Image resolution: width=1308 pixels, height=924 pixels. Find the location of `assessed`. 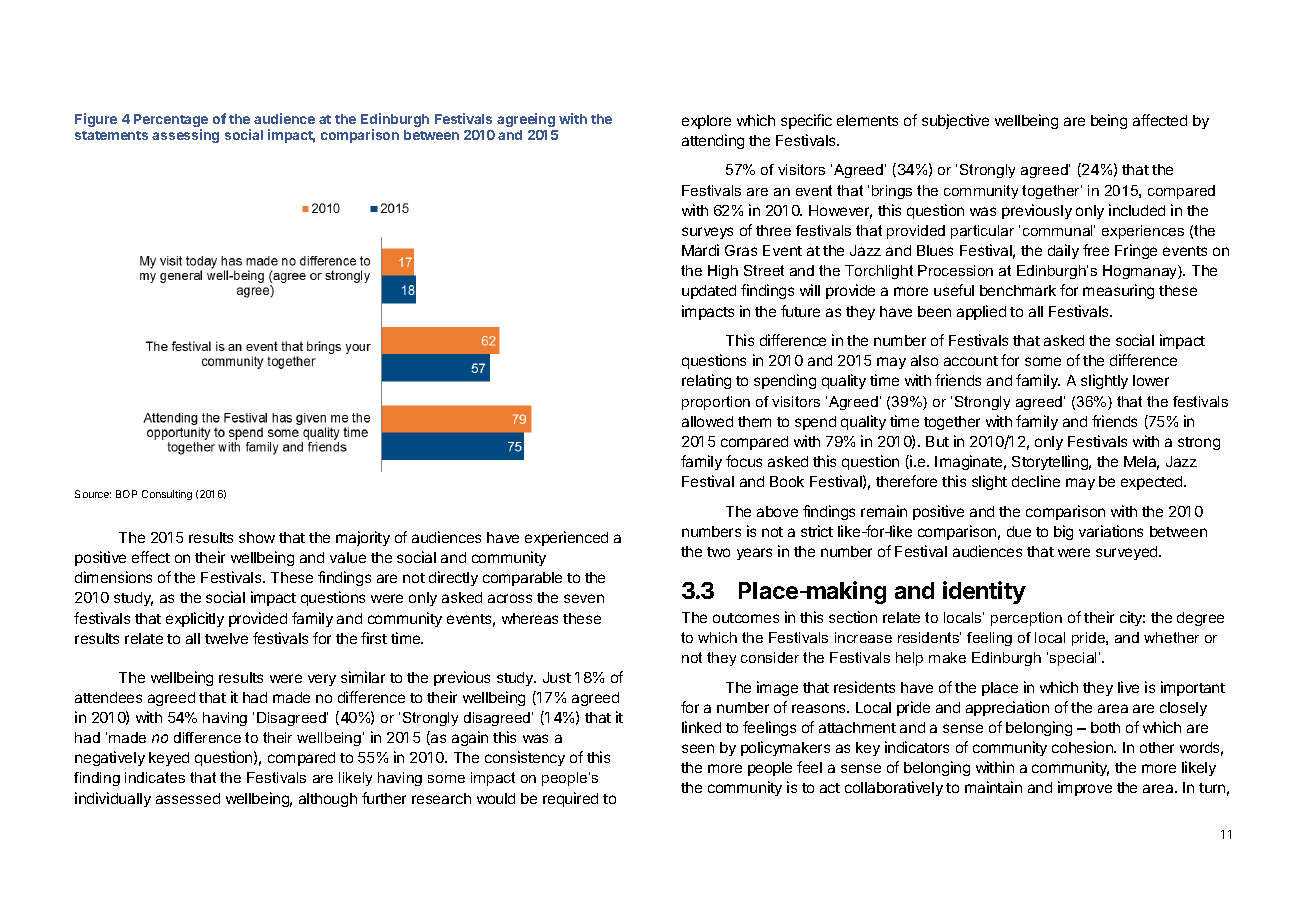

assessed is located at coordinates (188, 798).
